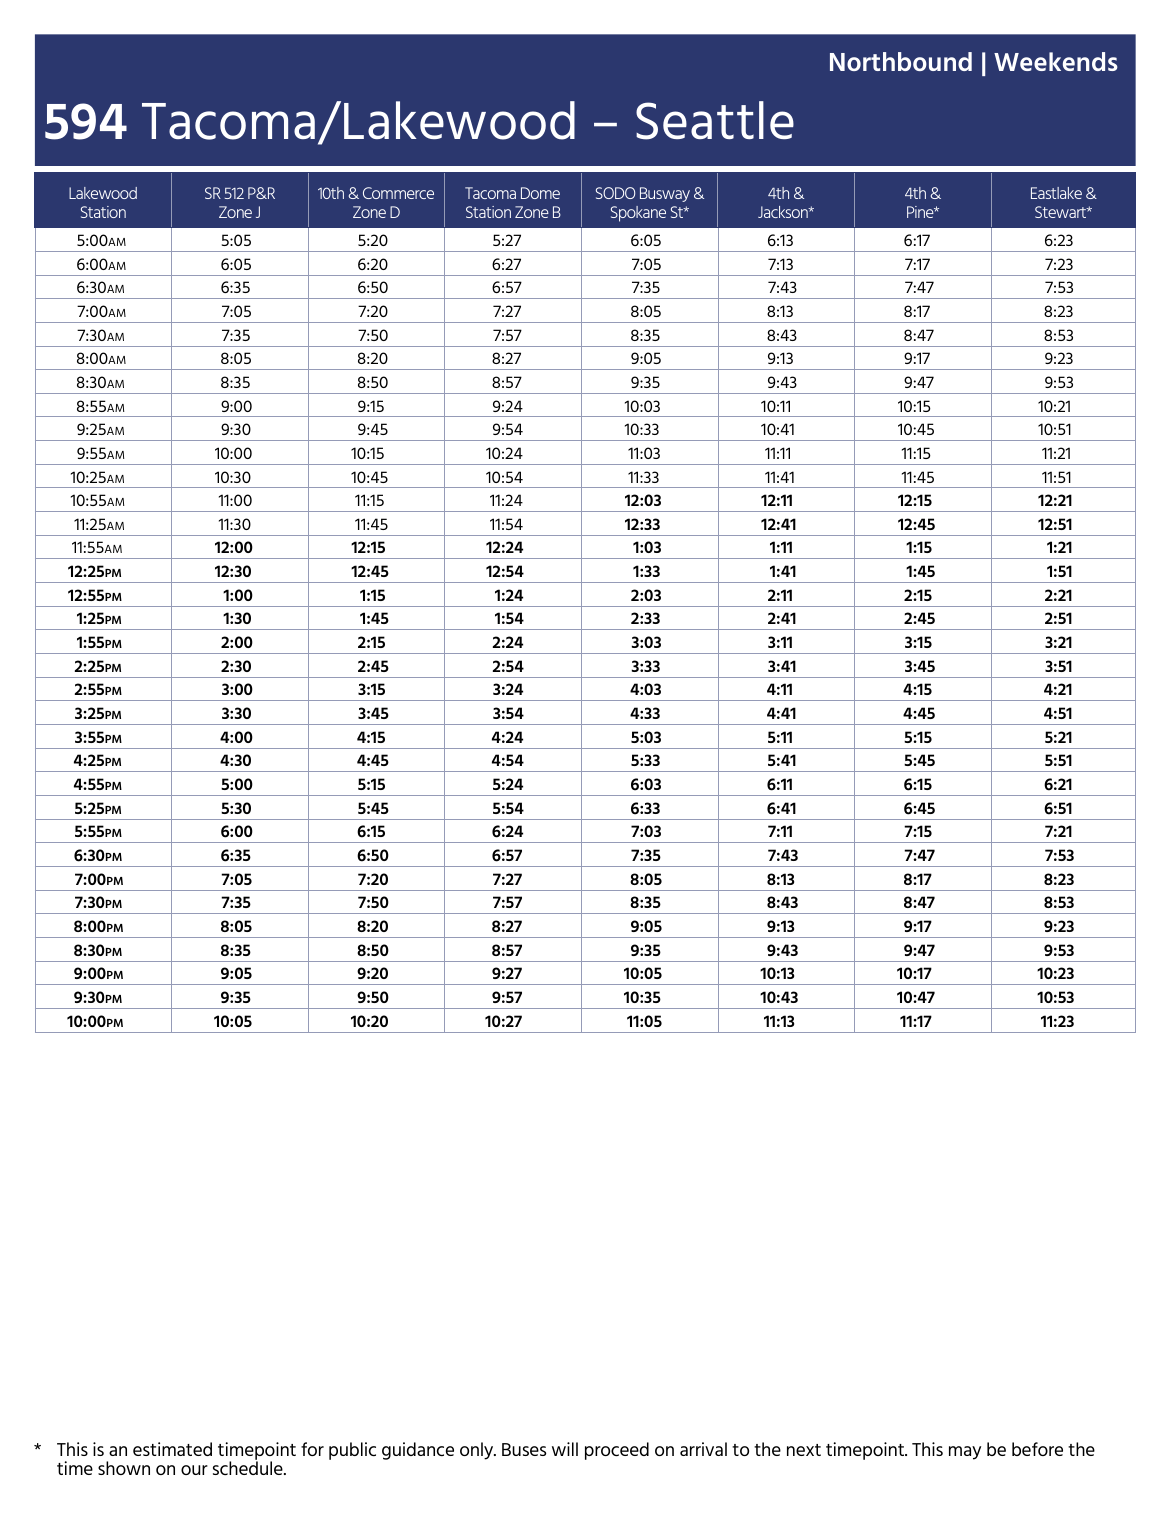 The image size is (1170, 1514). Describe the element at coordinates (565, 1449) in the document. I see `will` at that location.
